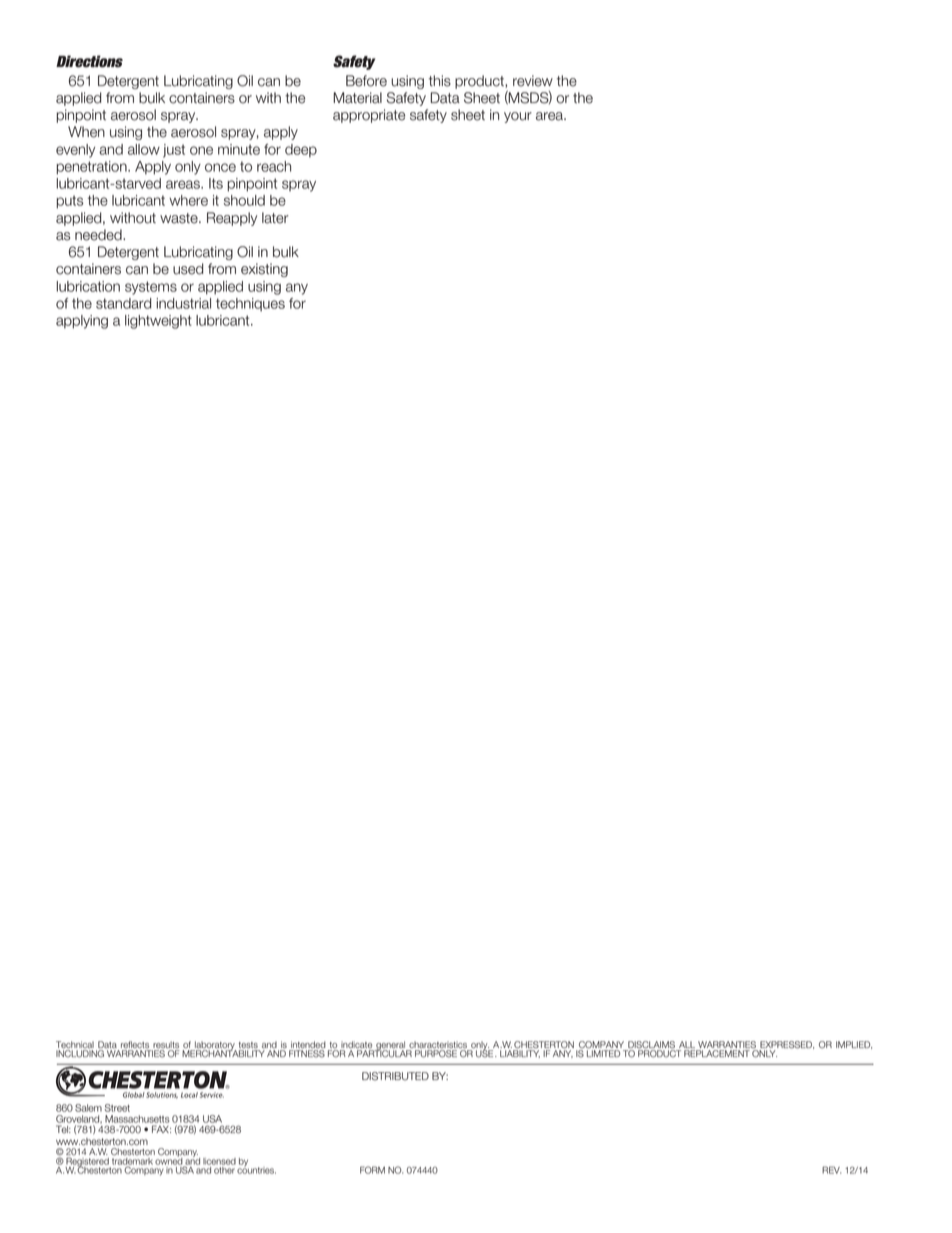  Describe the element at coordinates (395, 1076) in the screenshot. I see `DISTRIBUTED` at that location.
